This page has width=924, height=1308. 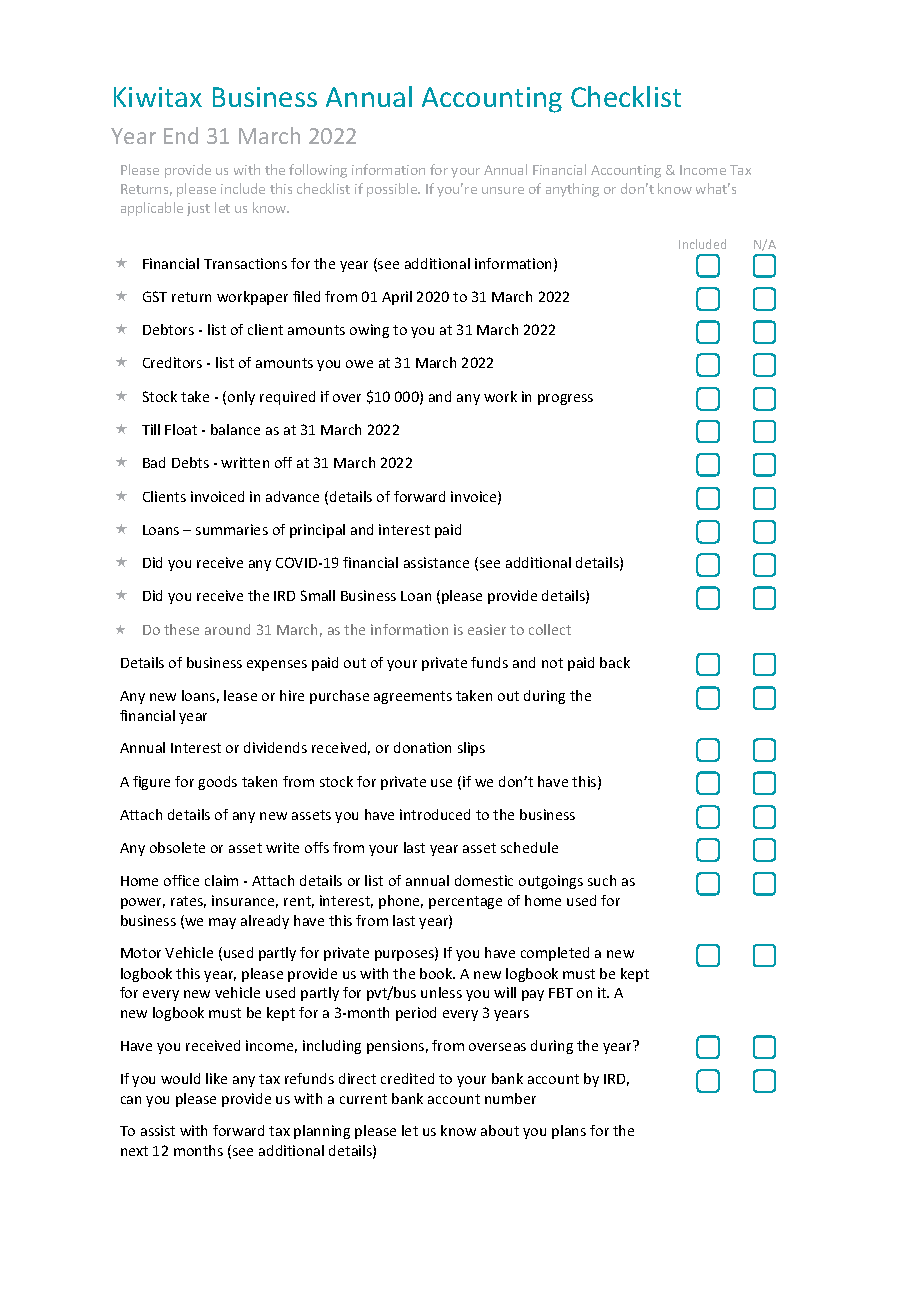 What do you see at coordinates (357, 1078) in the page?
I see `direct` at bounding box center [357, 1078].
